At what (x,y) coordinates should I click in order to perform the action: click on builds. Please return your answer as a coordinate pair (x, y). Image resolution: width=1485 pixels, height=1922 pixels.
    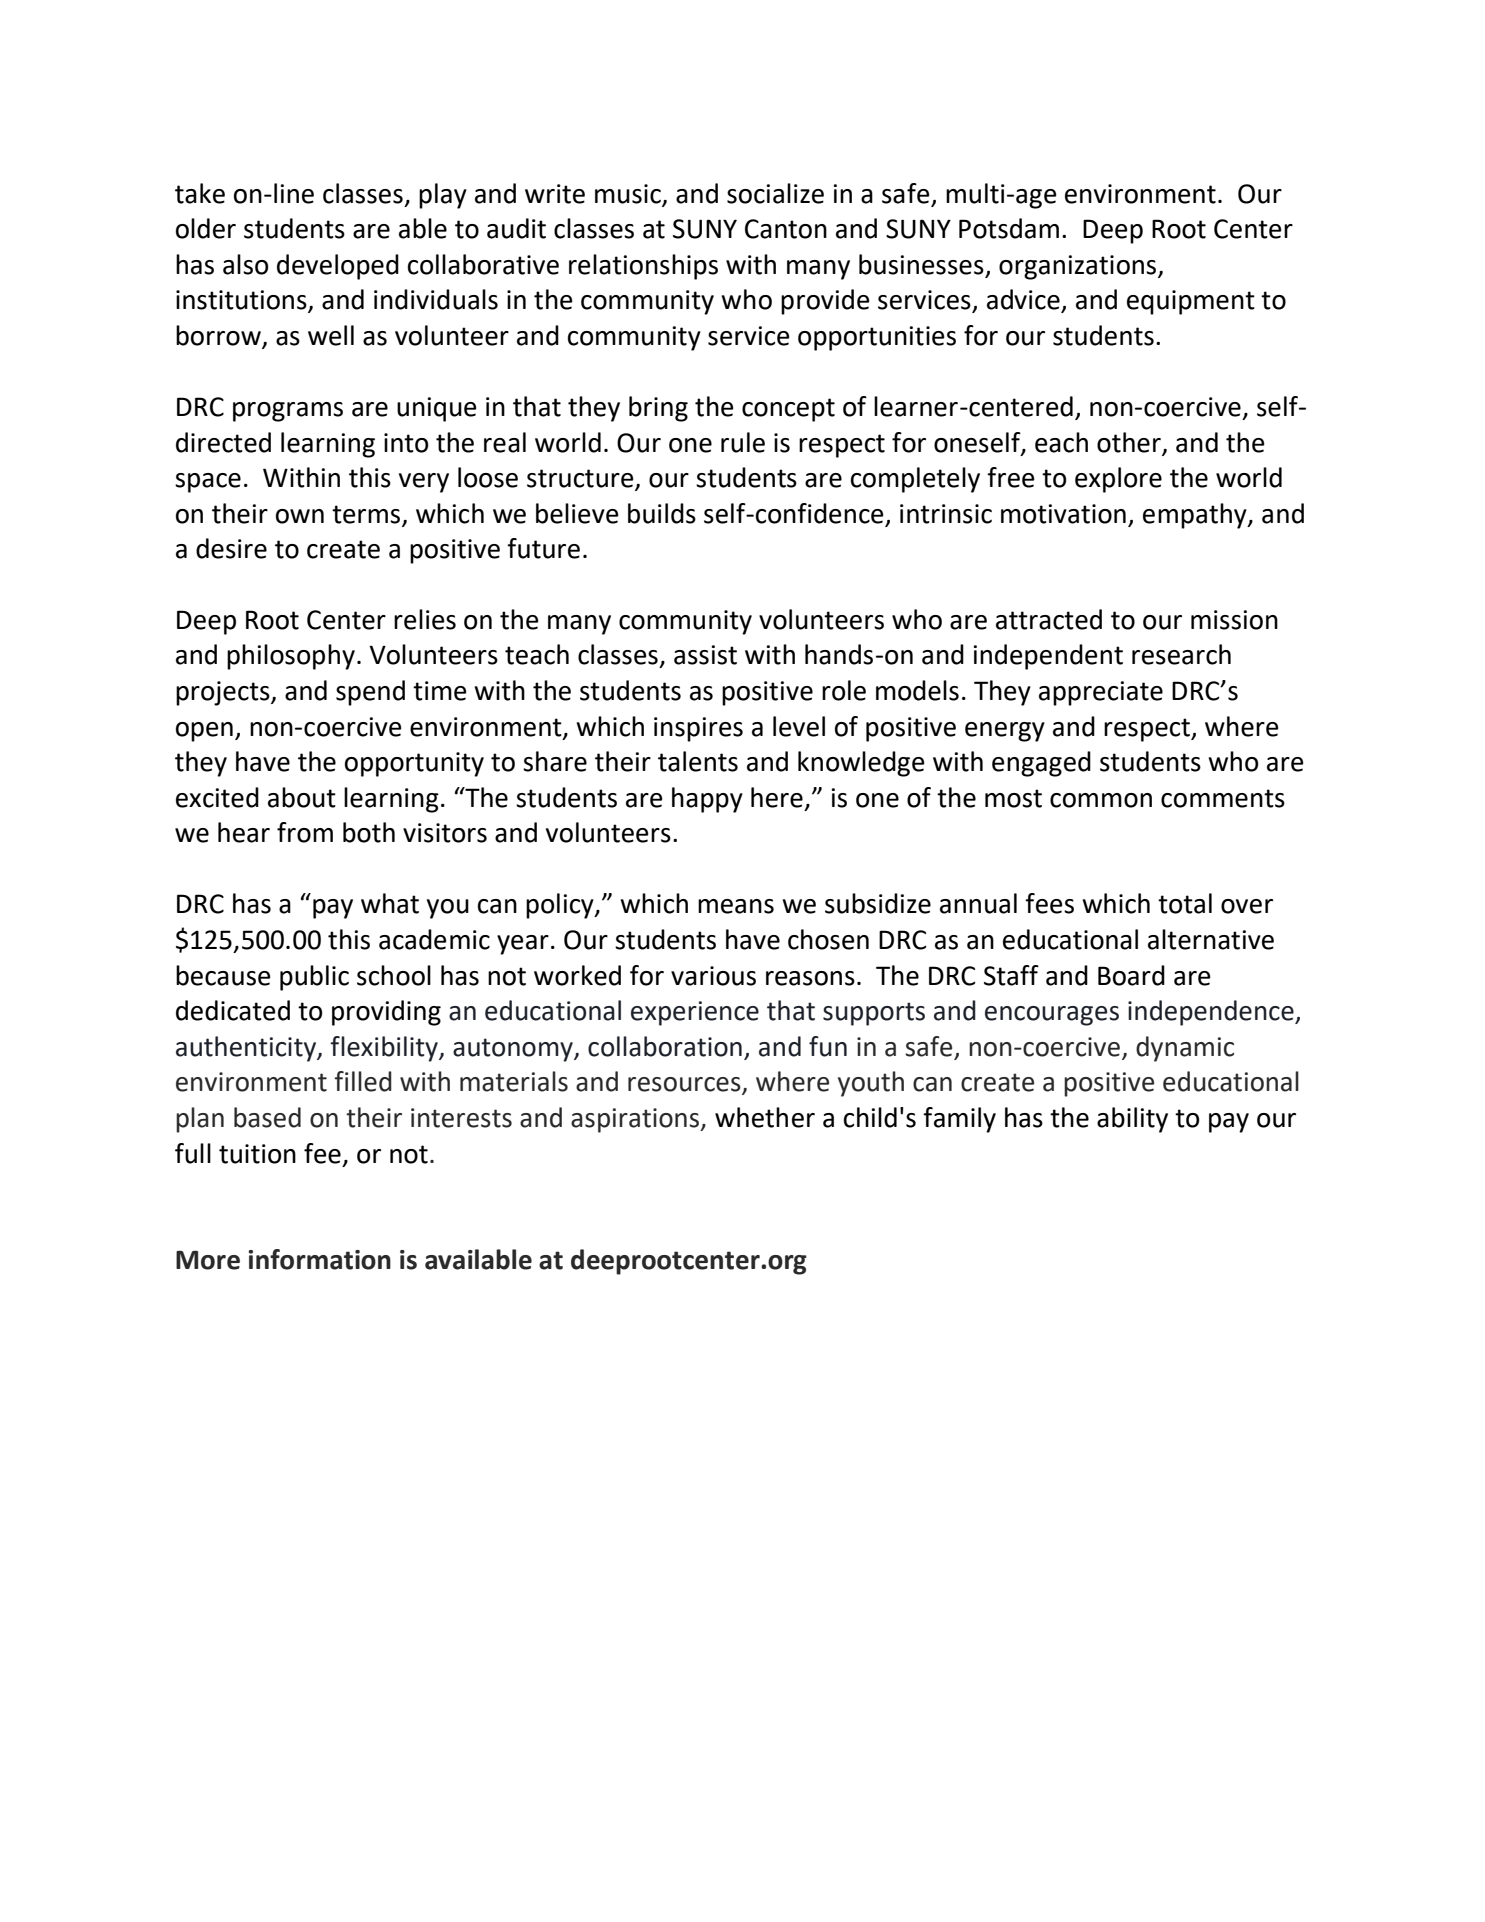
    Looking at the image, I should click on (662, 513).
